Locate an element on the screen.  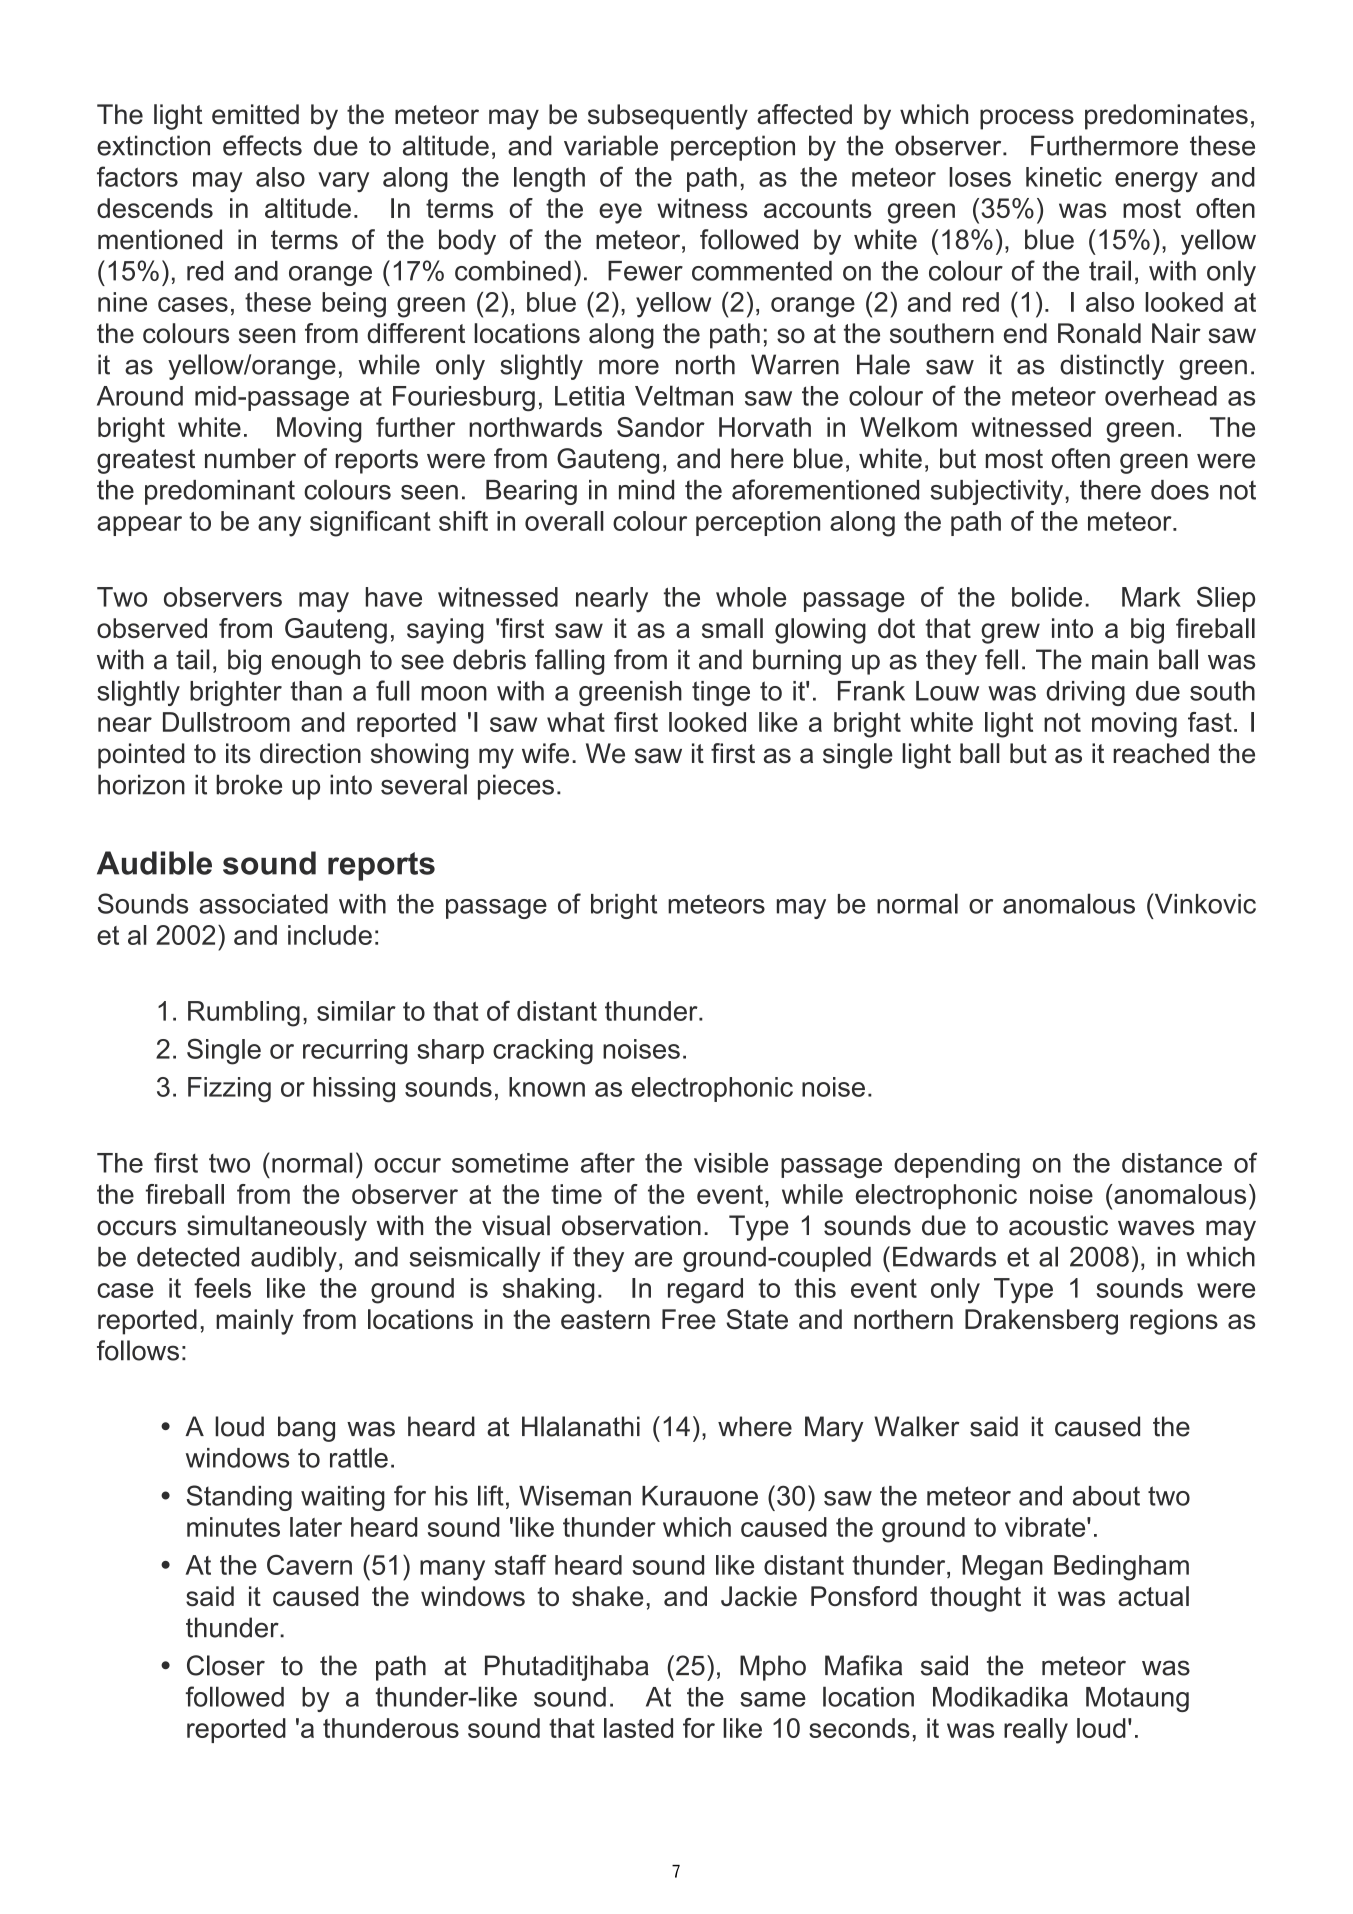
mind is located at coordinates (646, 490).
